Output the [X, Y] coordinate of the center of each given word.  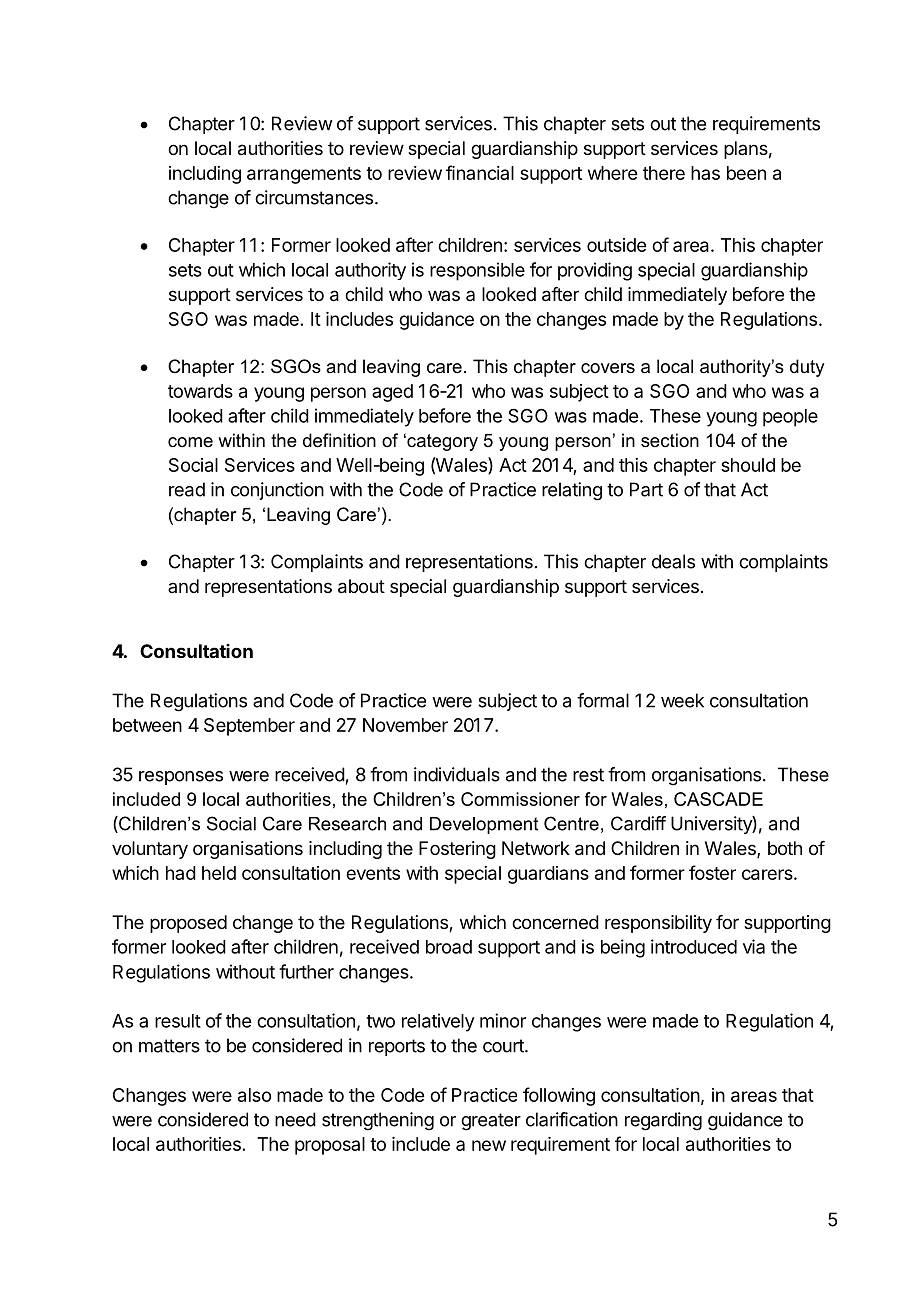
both [785, 848]
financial [480, 172]
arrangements [304, 175]
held [219, 873]
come [190, 442]
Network [536, 848]
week [682, 700]
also [254, 1095]
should [748, 465]
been [746, 173]
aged [392, 393]
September [249, 727]
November [405, 725]
